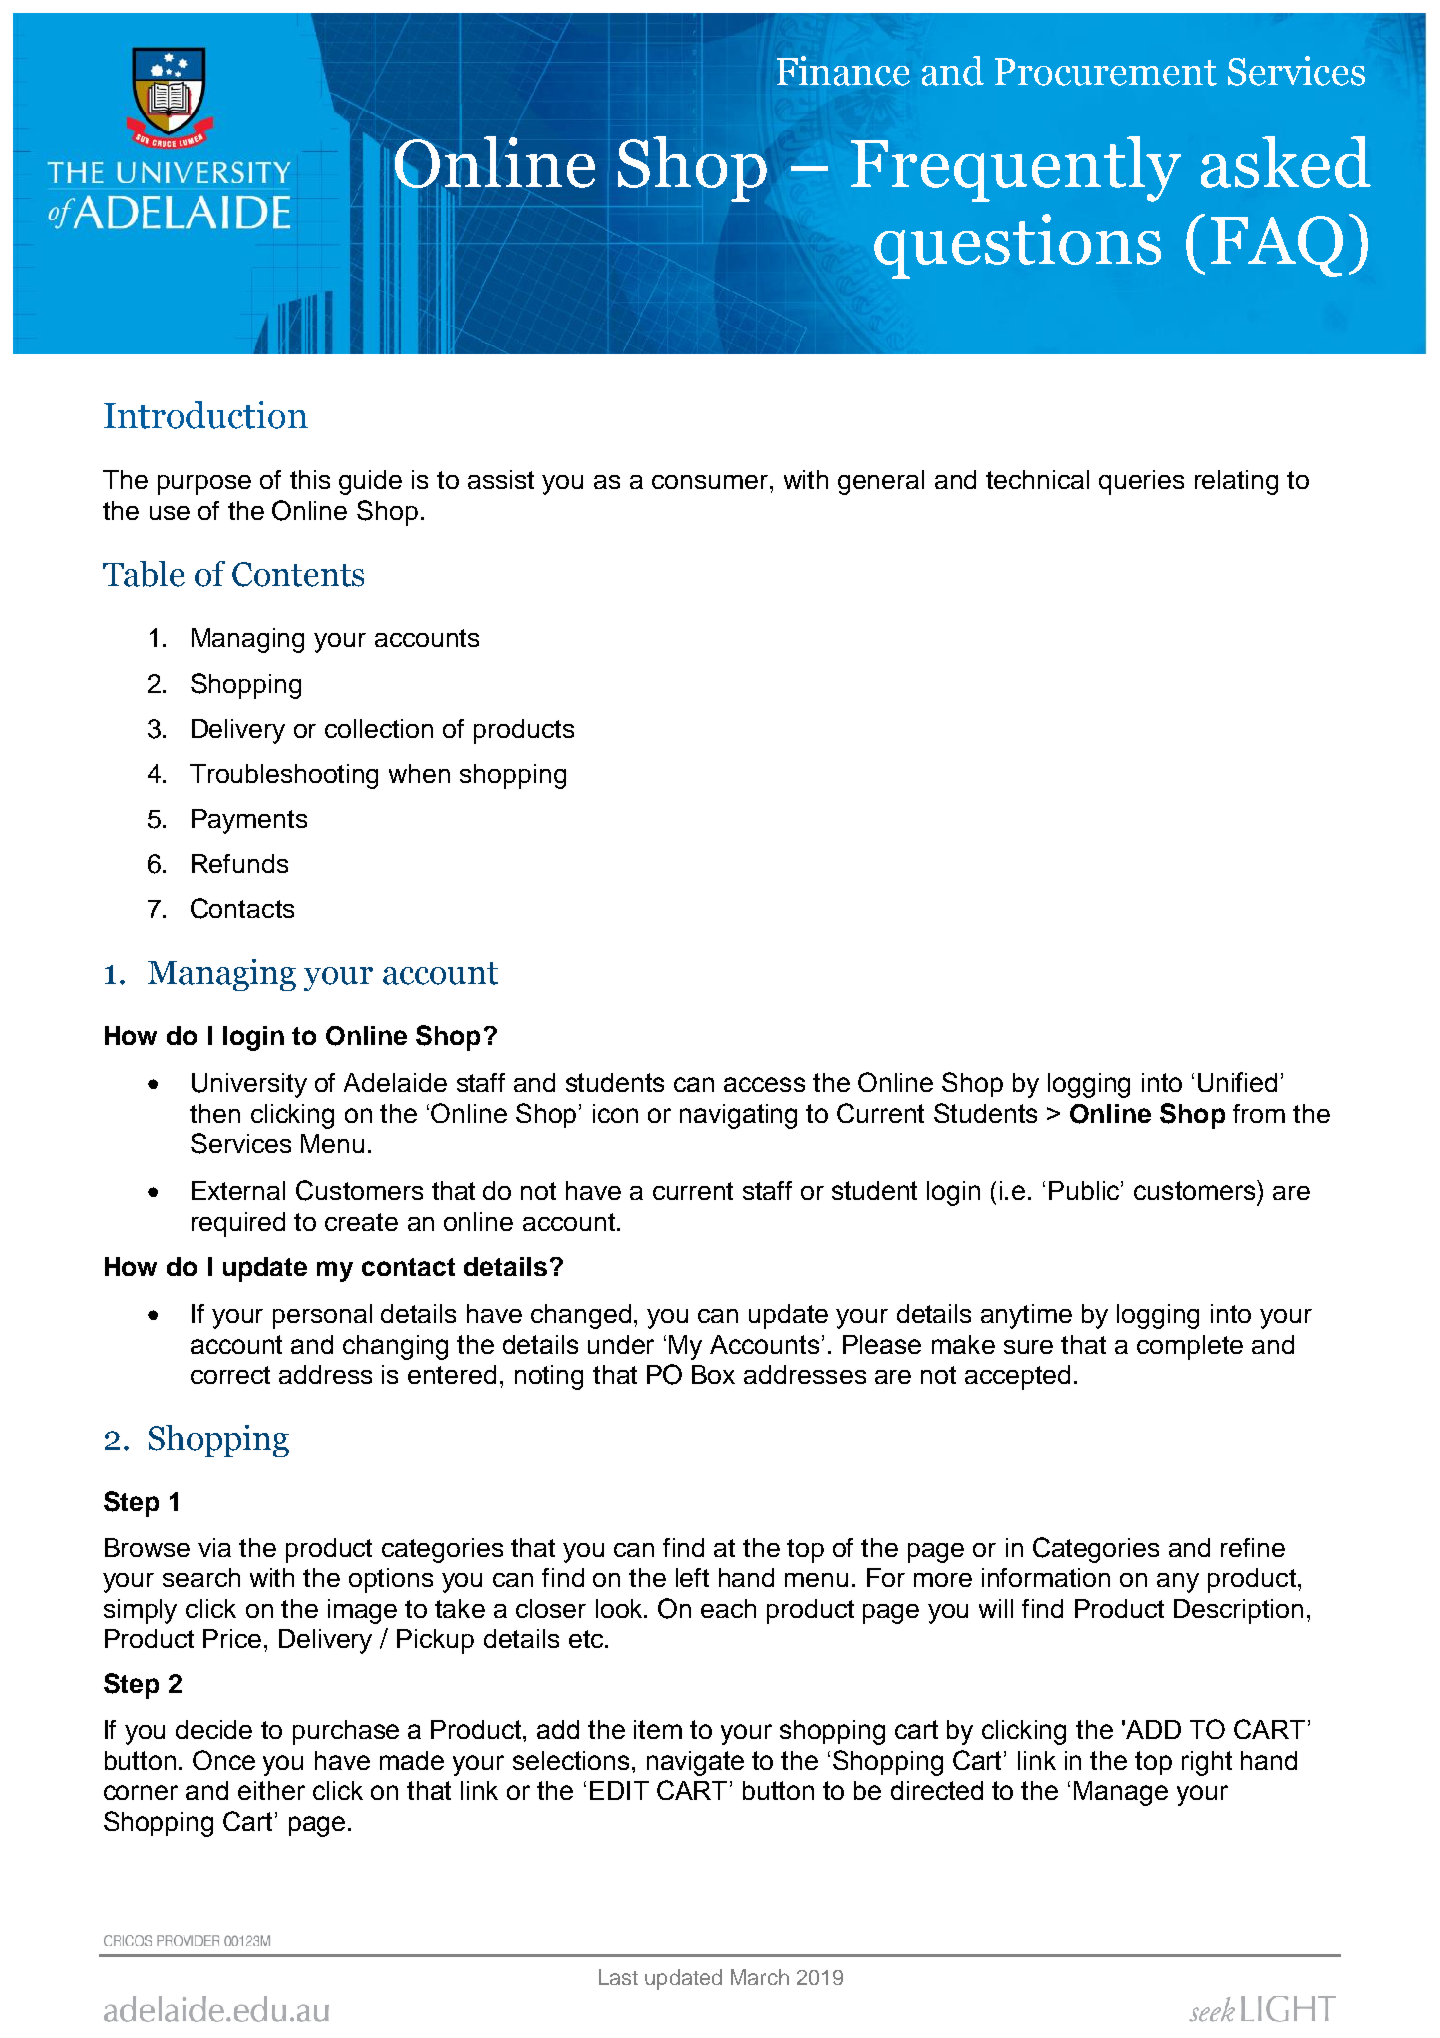 Image resolution: width=1440 pixels, height=2038 pixels. What do you see at coordinates (710, 482) in the page?
I see `consumer` at bounding box center [710, 482].
